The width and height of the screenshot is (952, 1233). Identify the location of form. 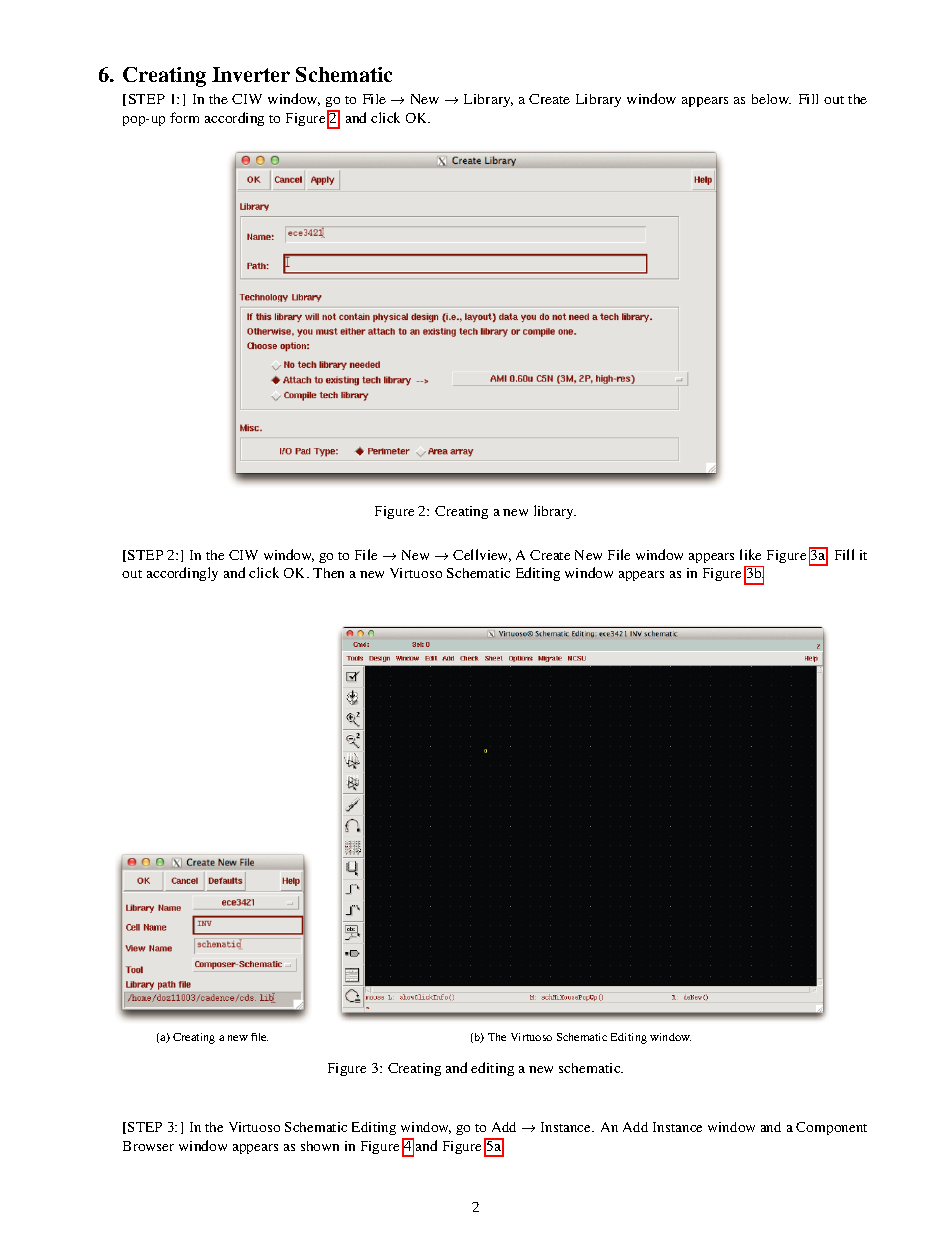
(184, 117).
